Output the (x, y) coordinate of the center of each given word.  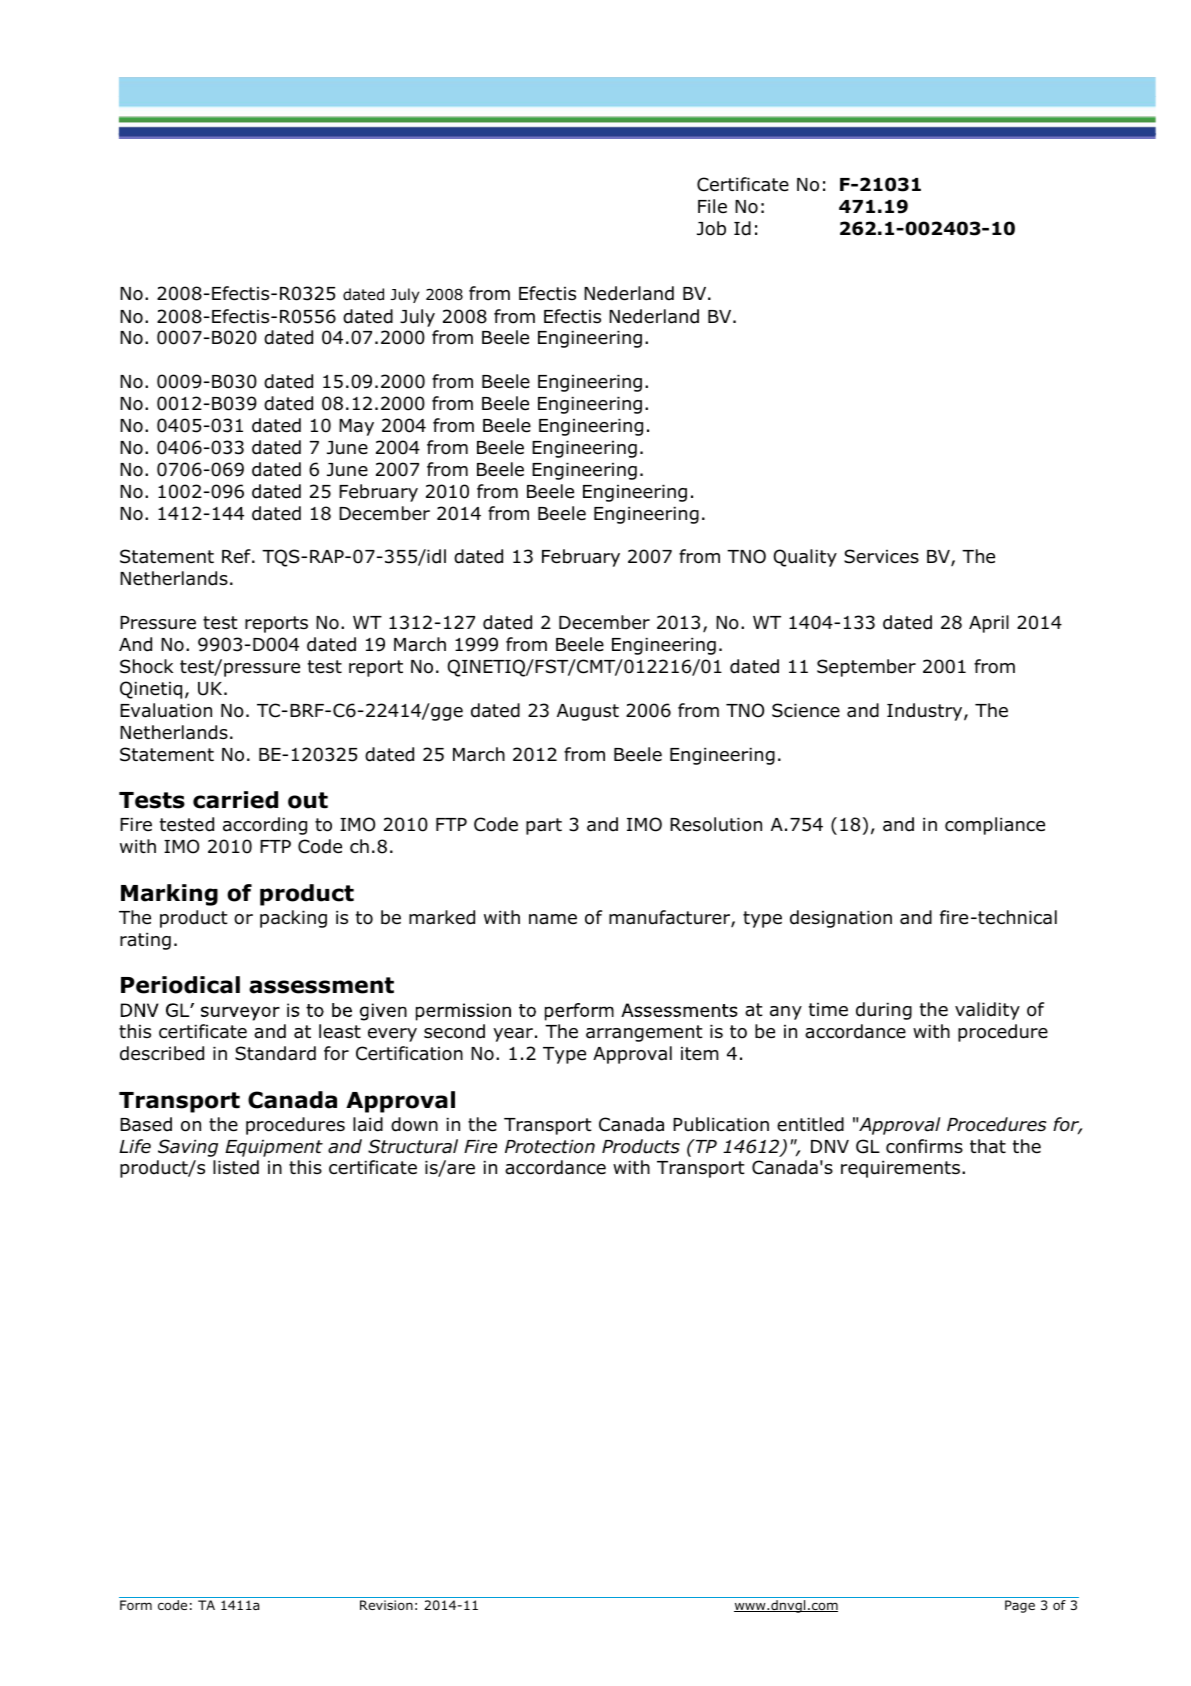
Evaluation (166, 710)
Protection (550, 1147)
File (712, 206)
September (866, 668)
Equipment (274, 1148)
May (356, 427)
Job (711, 228)
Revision (386, 1605)
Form (136, 1605)
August (588, 712)
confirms (924, 1146)
